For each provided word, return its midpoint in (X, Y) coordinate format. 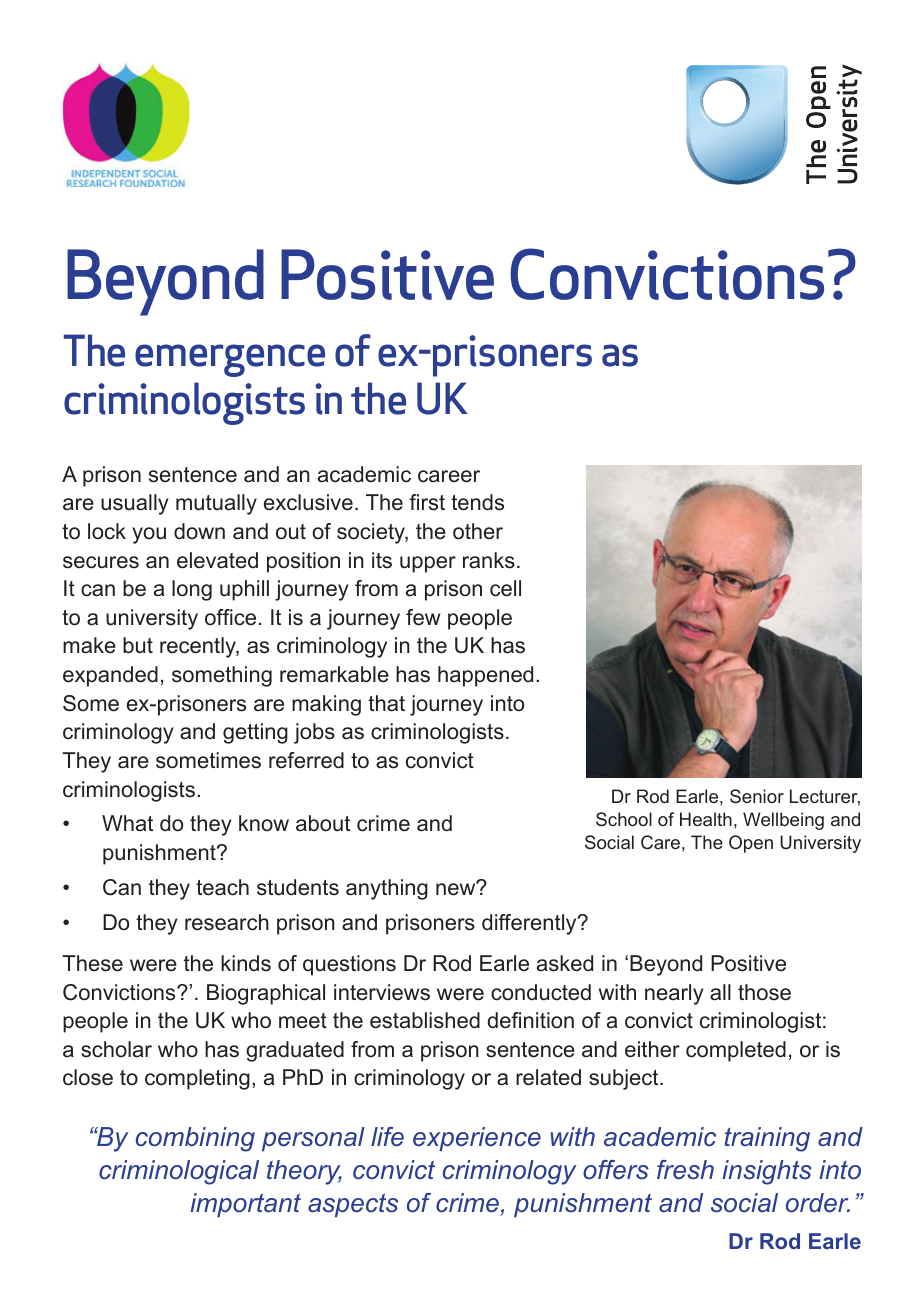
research (227, 922)
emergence (230, 360)
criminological (179, 1172)
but (138, 645)
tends (477, 502)
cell (505, 588)
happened (485, 676)
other (478, 531)
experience (477, 1139)
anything (387, 889)
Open (751, 844)
